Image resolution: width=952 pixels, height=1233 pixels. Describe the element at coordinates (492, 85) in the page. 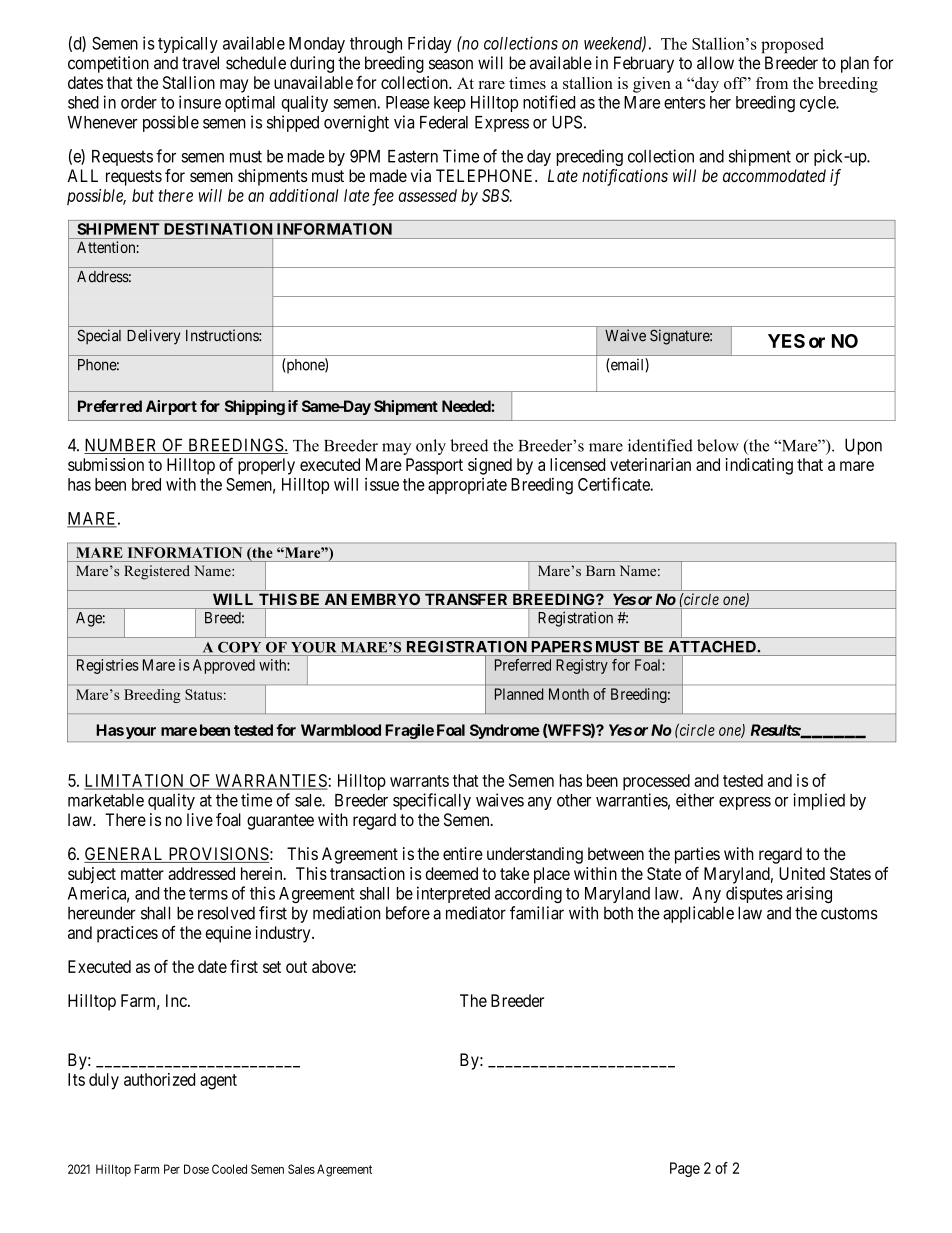

I see `rare` at that location.
